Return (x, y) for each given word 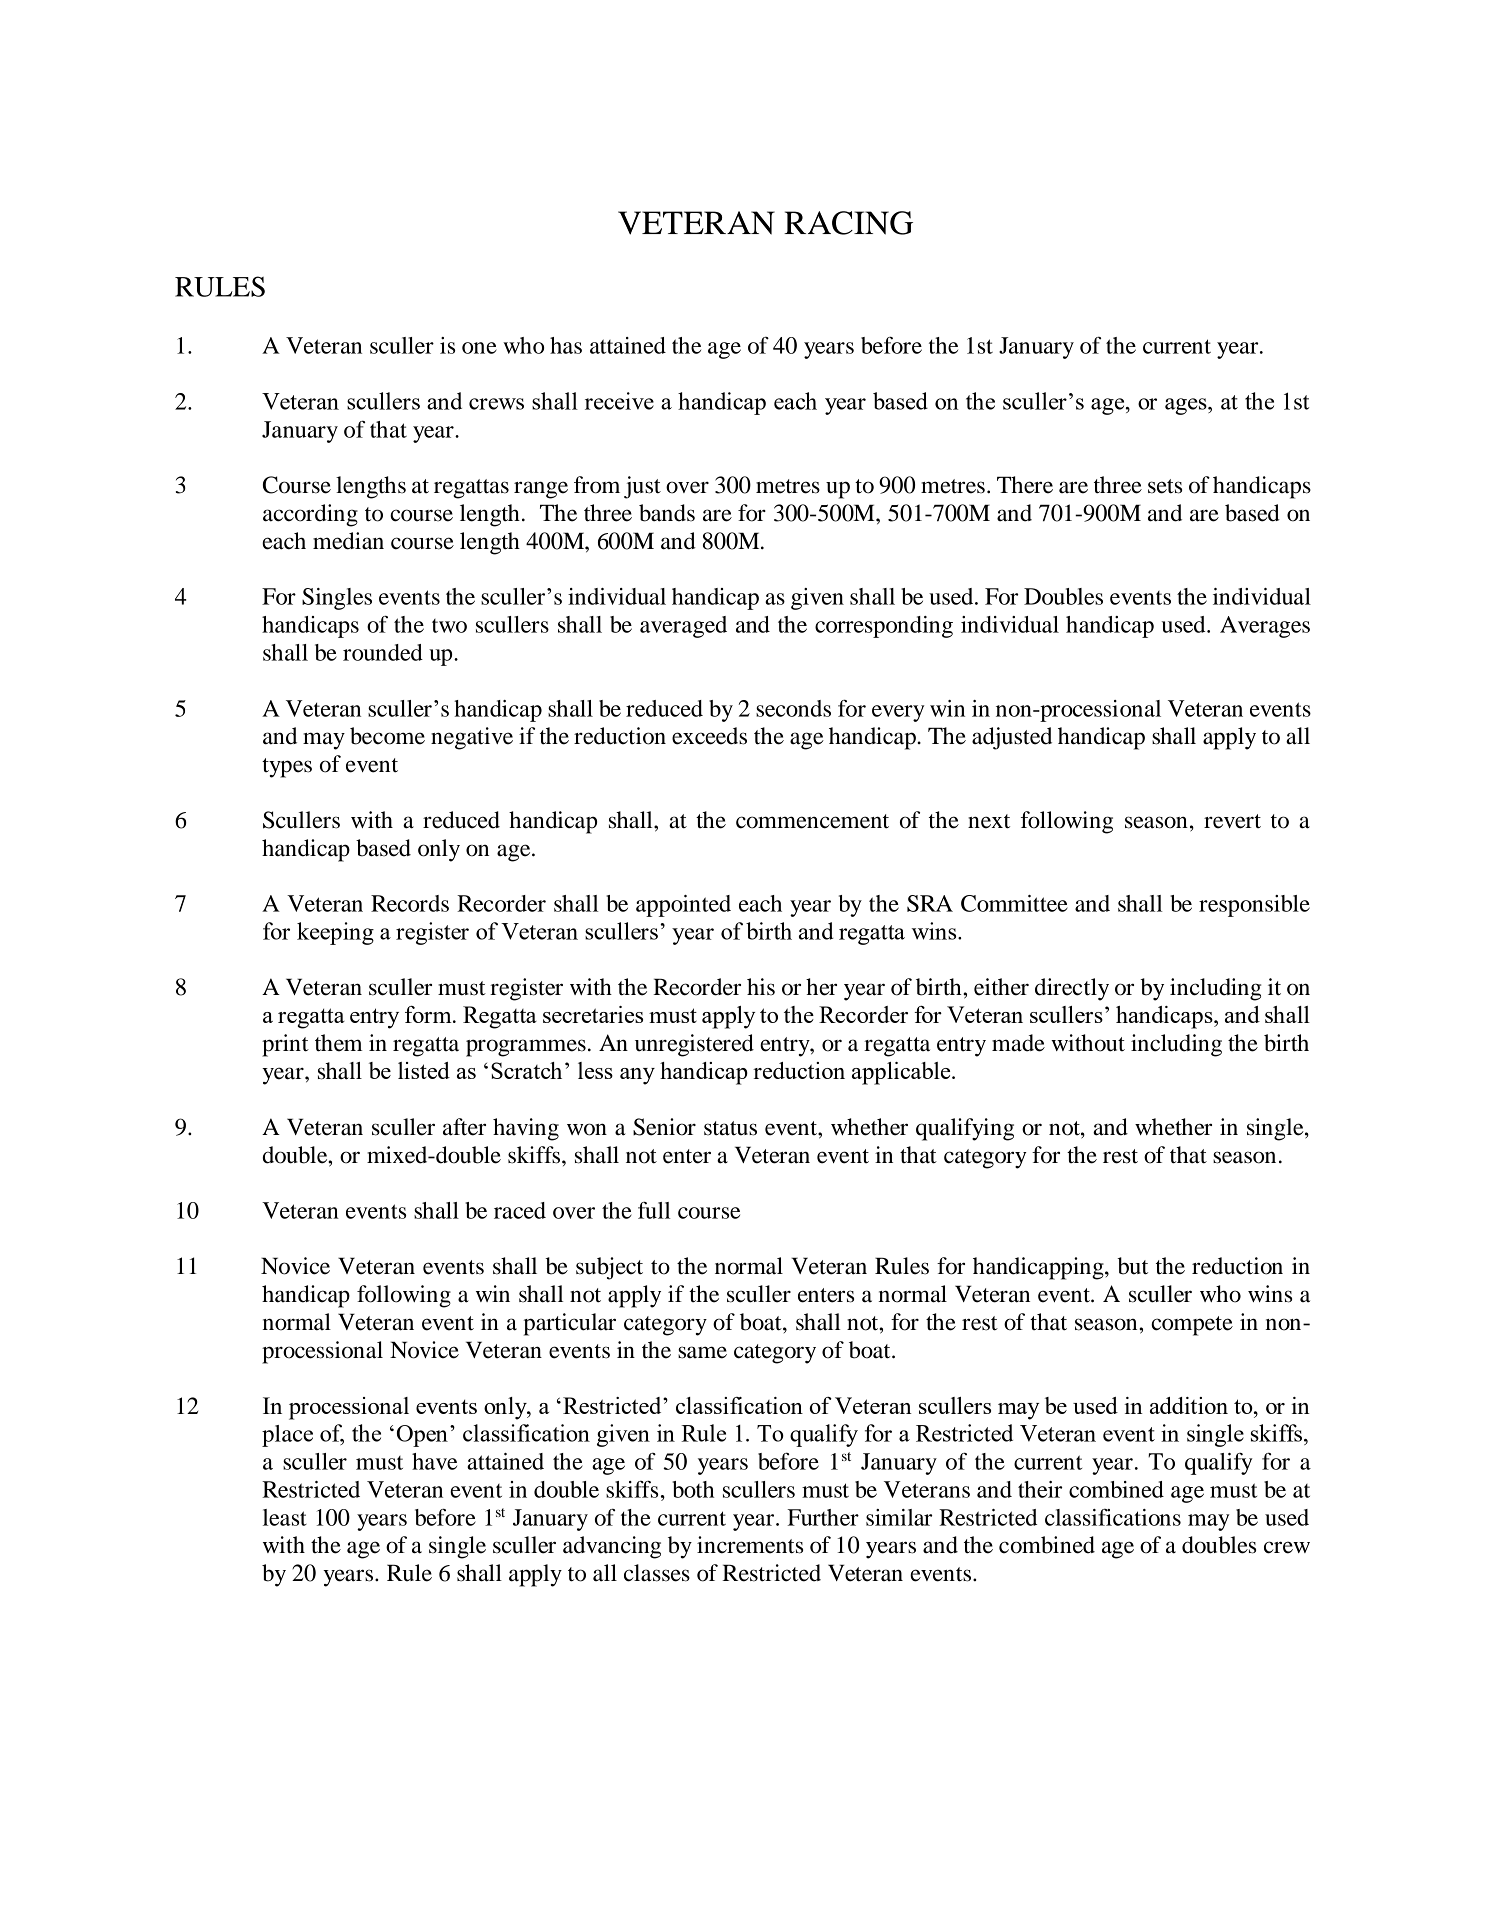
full (654, 1210)
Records (410, 903)
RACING (848, 223)
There (1025, 485)
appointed (683, 906)
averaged (683, 627)
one (479, 348)
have (434, 1461)
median (348, 541)
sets (1165, 486)
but (1132, 1266)
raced (520, 1210)
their (1040, 1489)
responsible (1254, 906)
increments (750, 1545)
